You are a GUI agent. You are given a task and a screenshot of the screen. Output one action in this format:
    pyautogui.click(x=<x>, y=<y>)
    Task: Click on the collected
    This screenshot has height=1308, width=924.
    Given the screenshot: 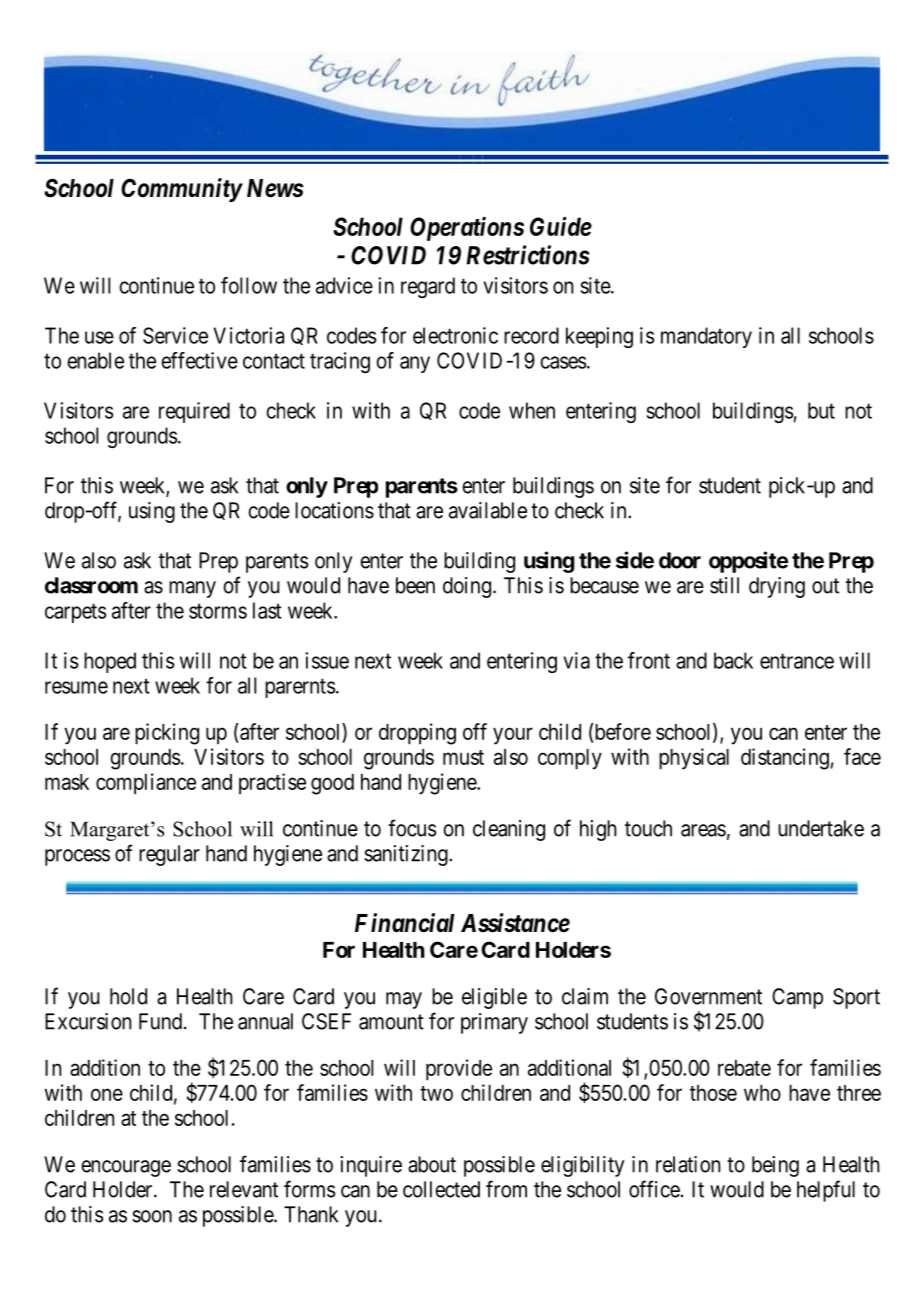 What is the action you would take?
    pyautogui.click(x=441, y=1189)
